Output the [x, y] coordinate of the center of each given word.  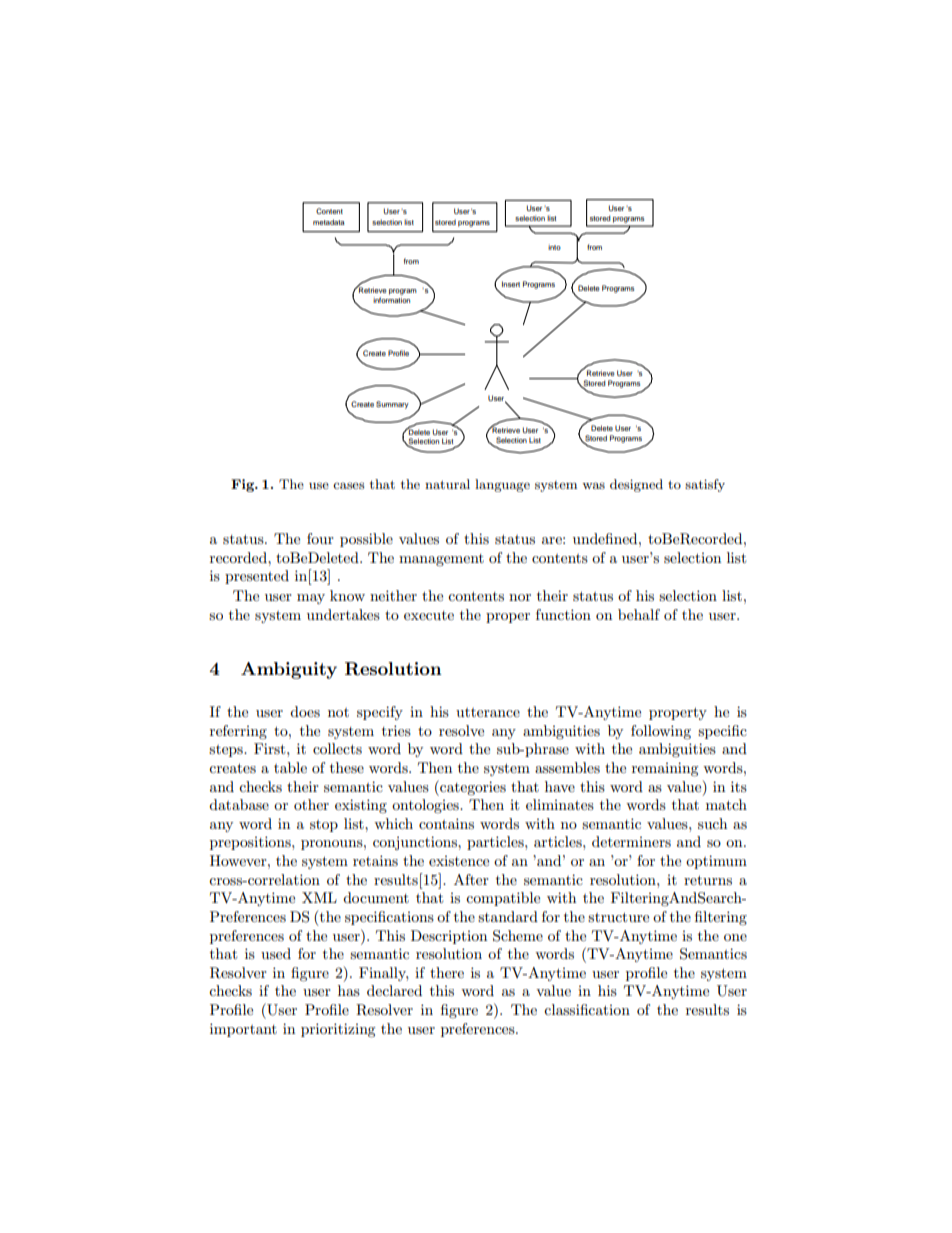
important [243, 1030]
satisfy [705, 485]
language [502, 485]
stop [324, 826]
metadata [329, 222]
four [320, 538]
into [554, 247]
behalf [639, 614]
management [441, 560]
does [305, 711]
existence [459, 861]
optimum [716, 862]
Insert [511, 284]
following [661, 732]
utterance [488, 712]
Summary [392, 405]
